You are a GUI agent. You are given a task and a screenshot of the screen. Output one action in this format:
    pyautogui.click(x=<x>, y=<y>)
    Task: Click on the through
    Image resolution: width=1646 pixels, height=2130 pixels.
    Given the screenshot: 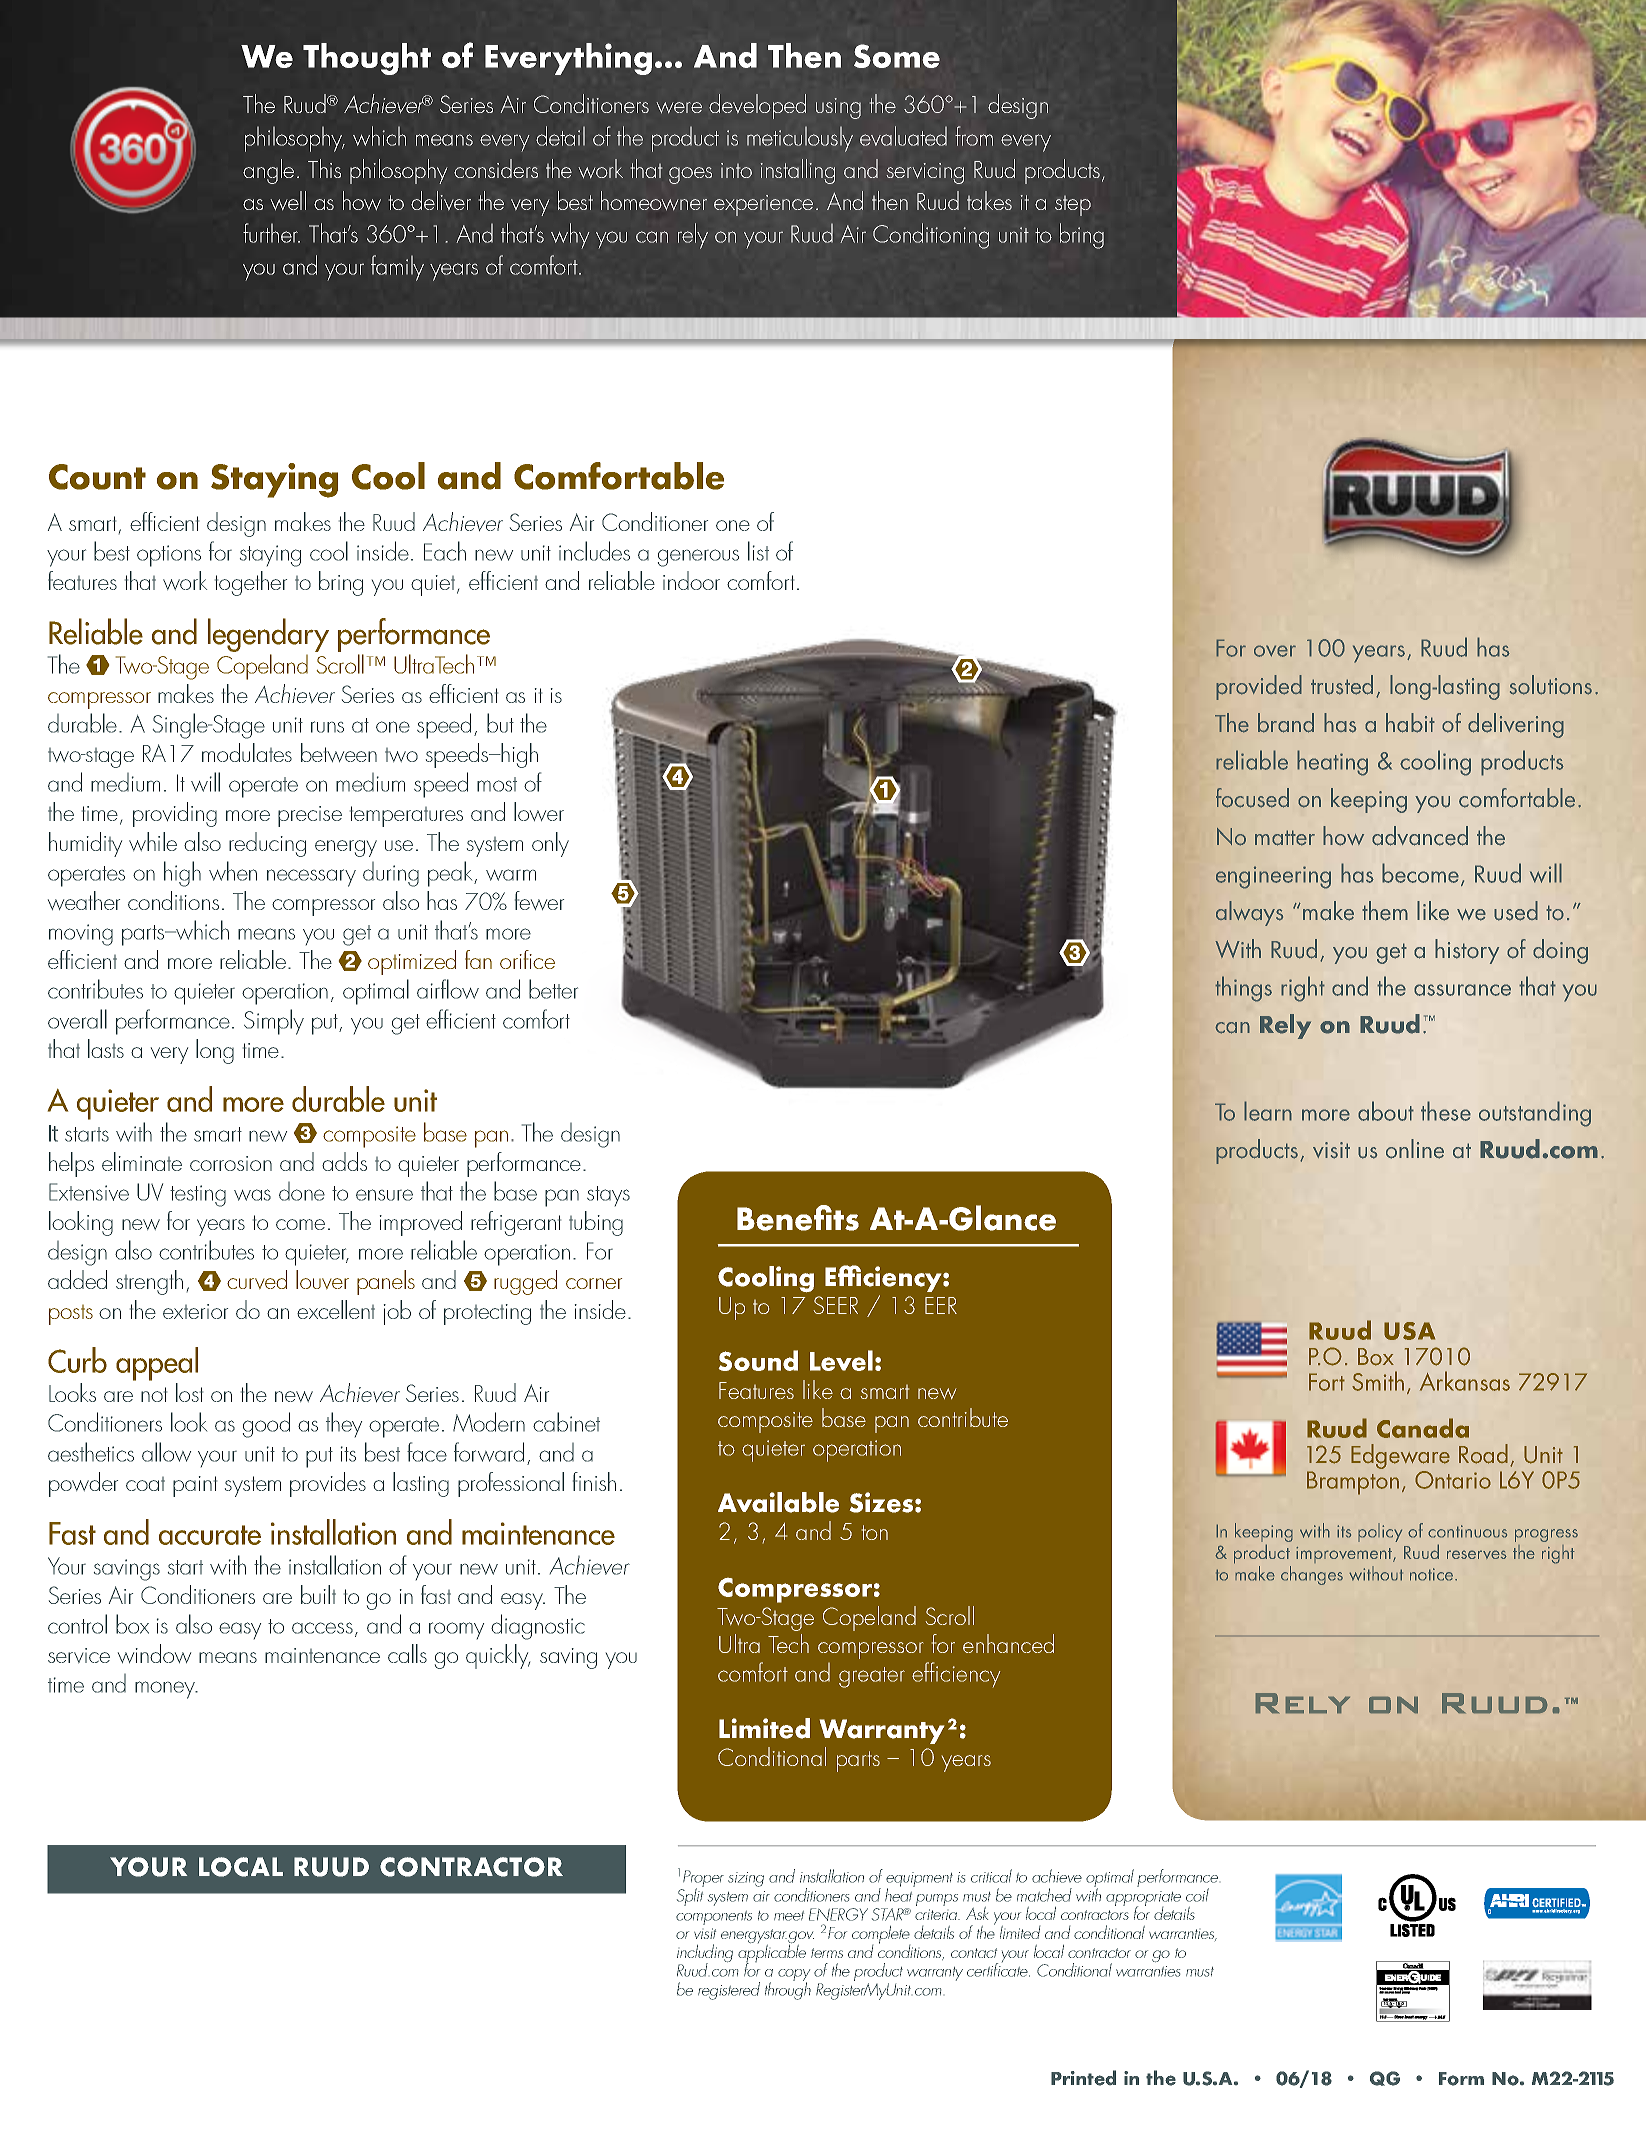 What is the action you would take?
    pyautogui.click(x=788, y=1990)
